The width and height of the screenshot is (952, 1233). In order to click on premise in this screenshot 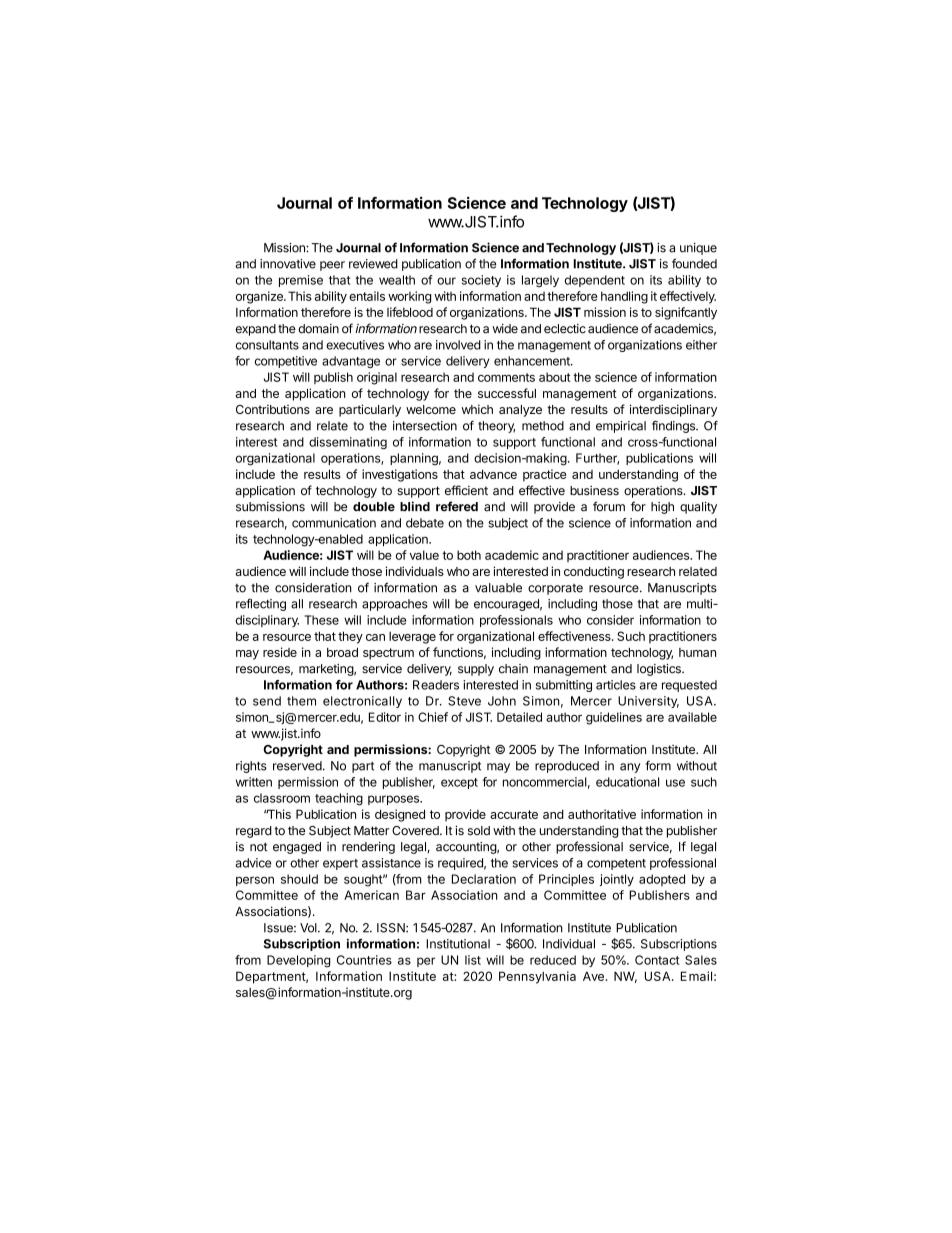, I will do `click(301, 281)`.
